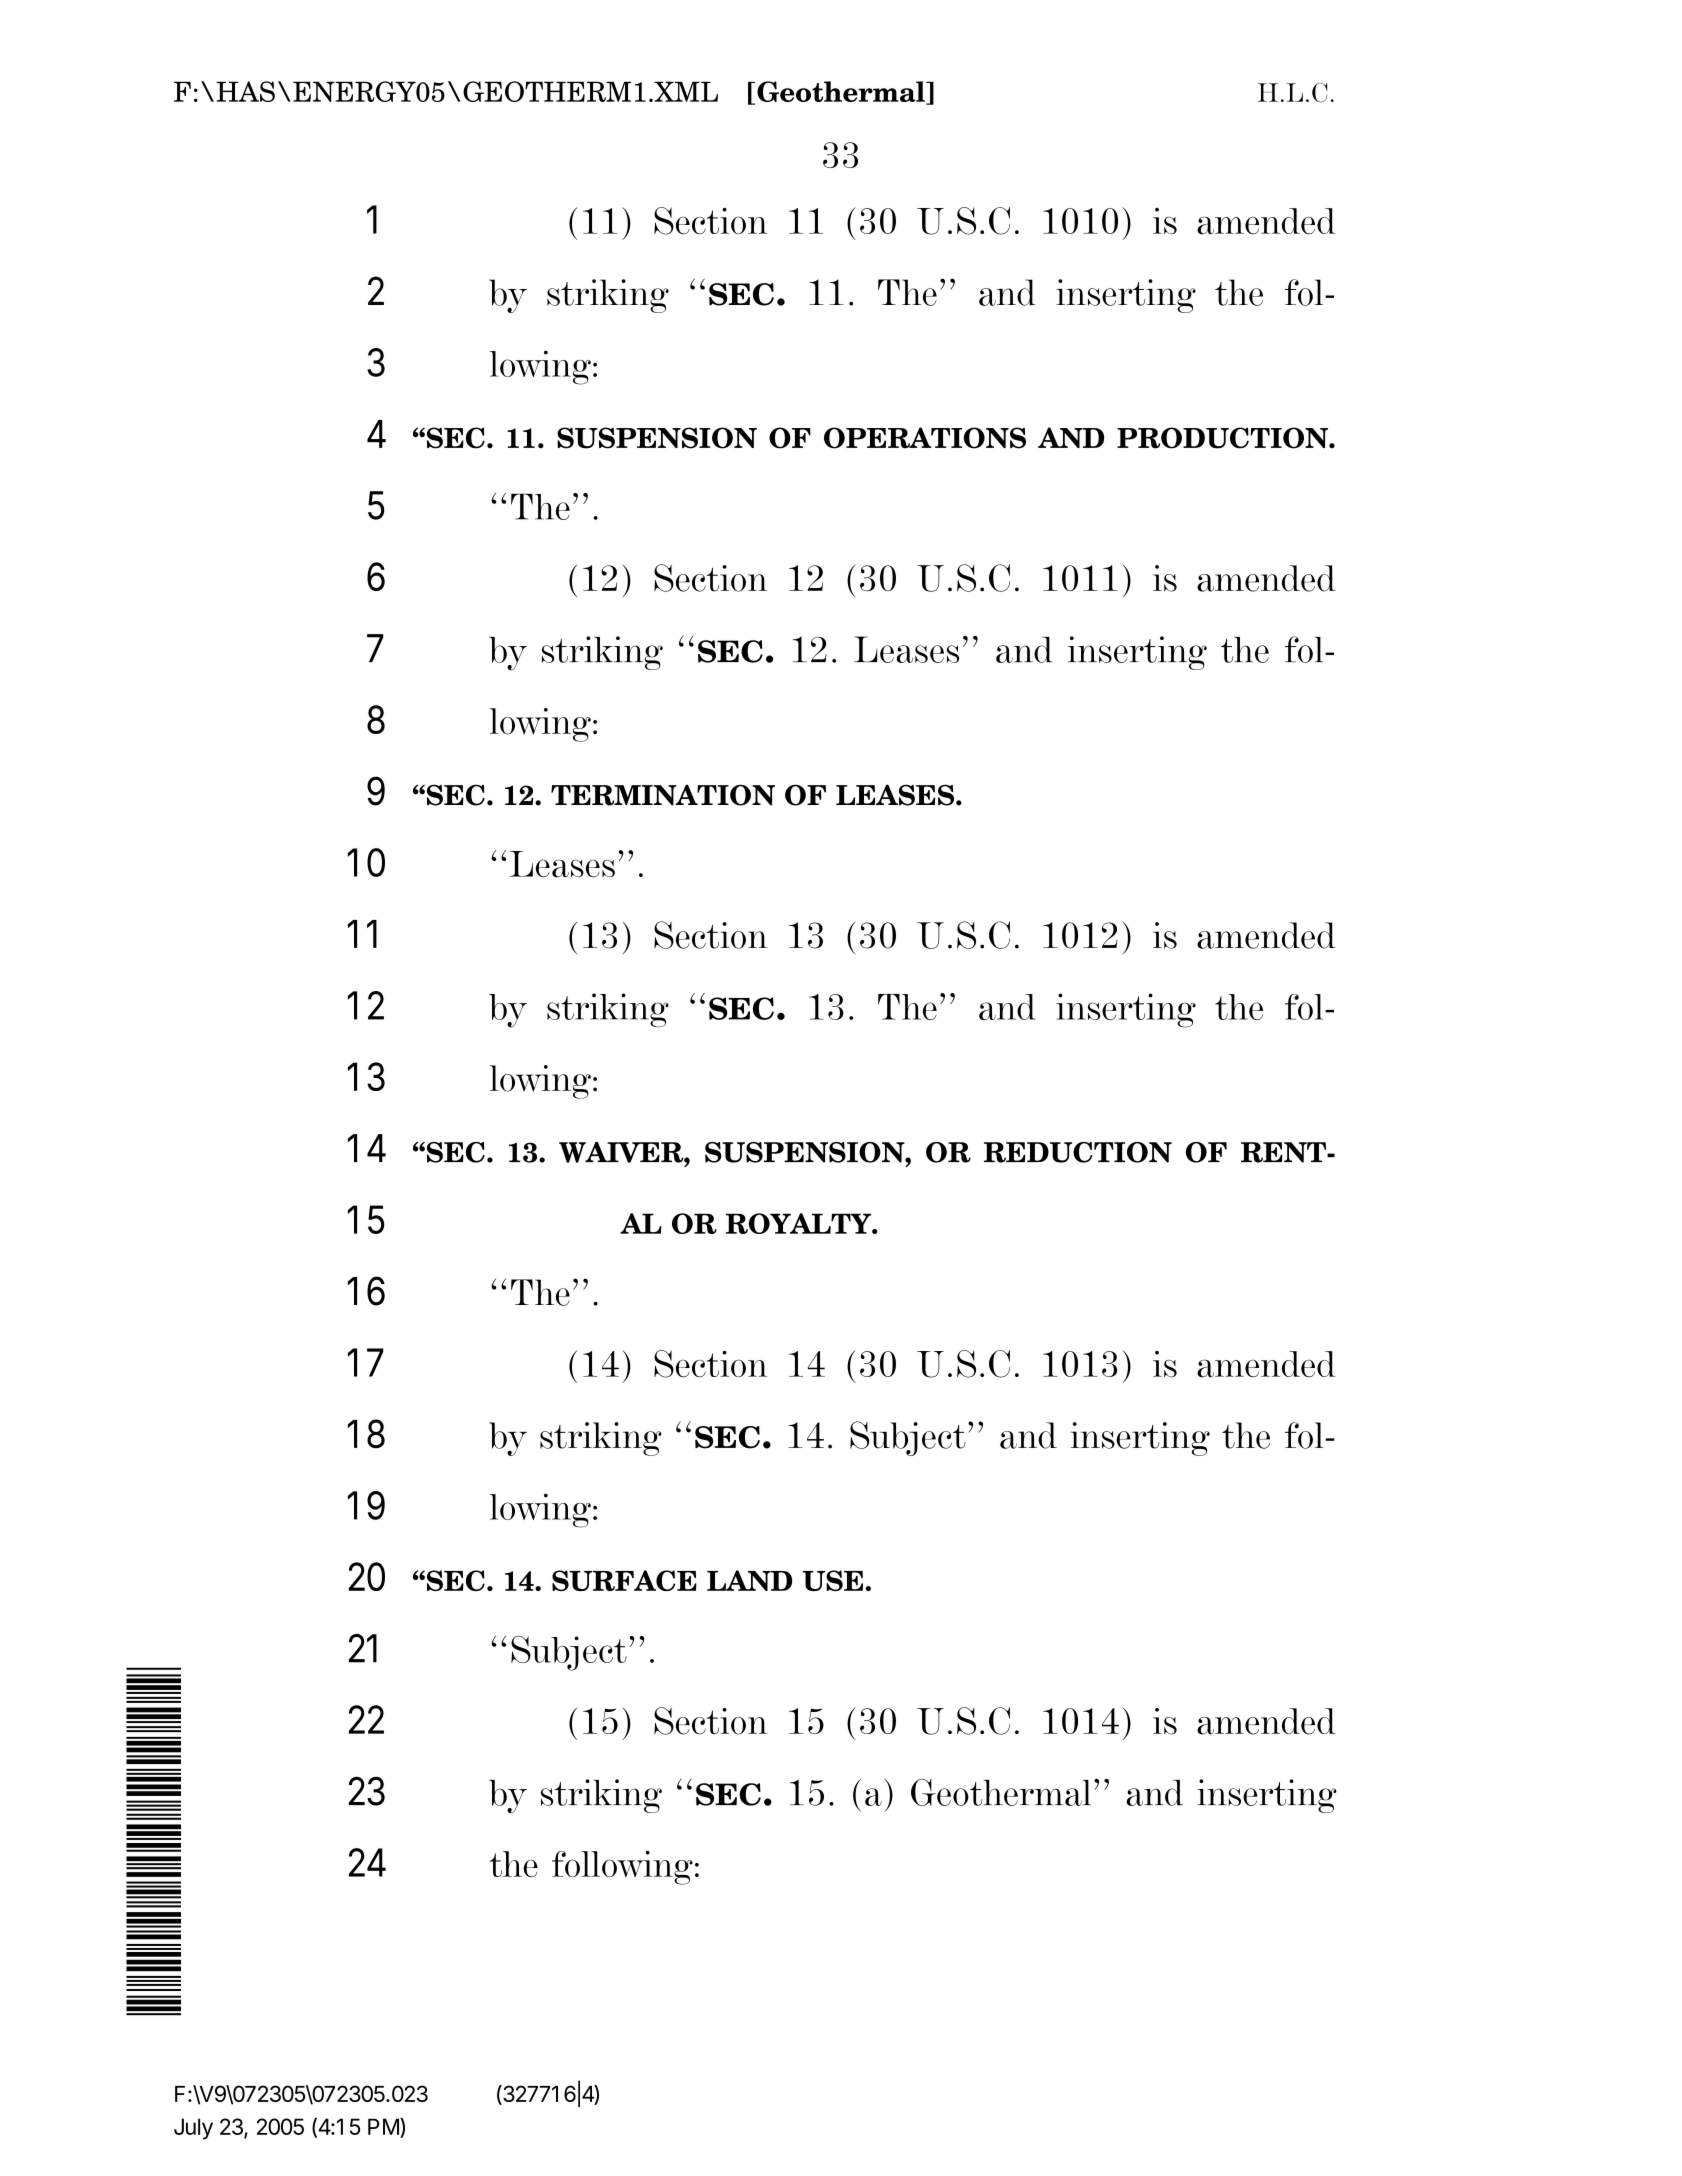 Image resolution: width=1682 pixels, height=2176 pixels. Describe the element at coordinates (832, 1580) in the image. I see `USE` at that location.
